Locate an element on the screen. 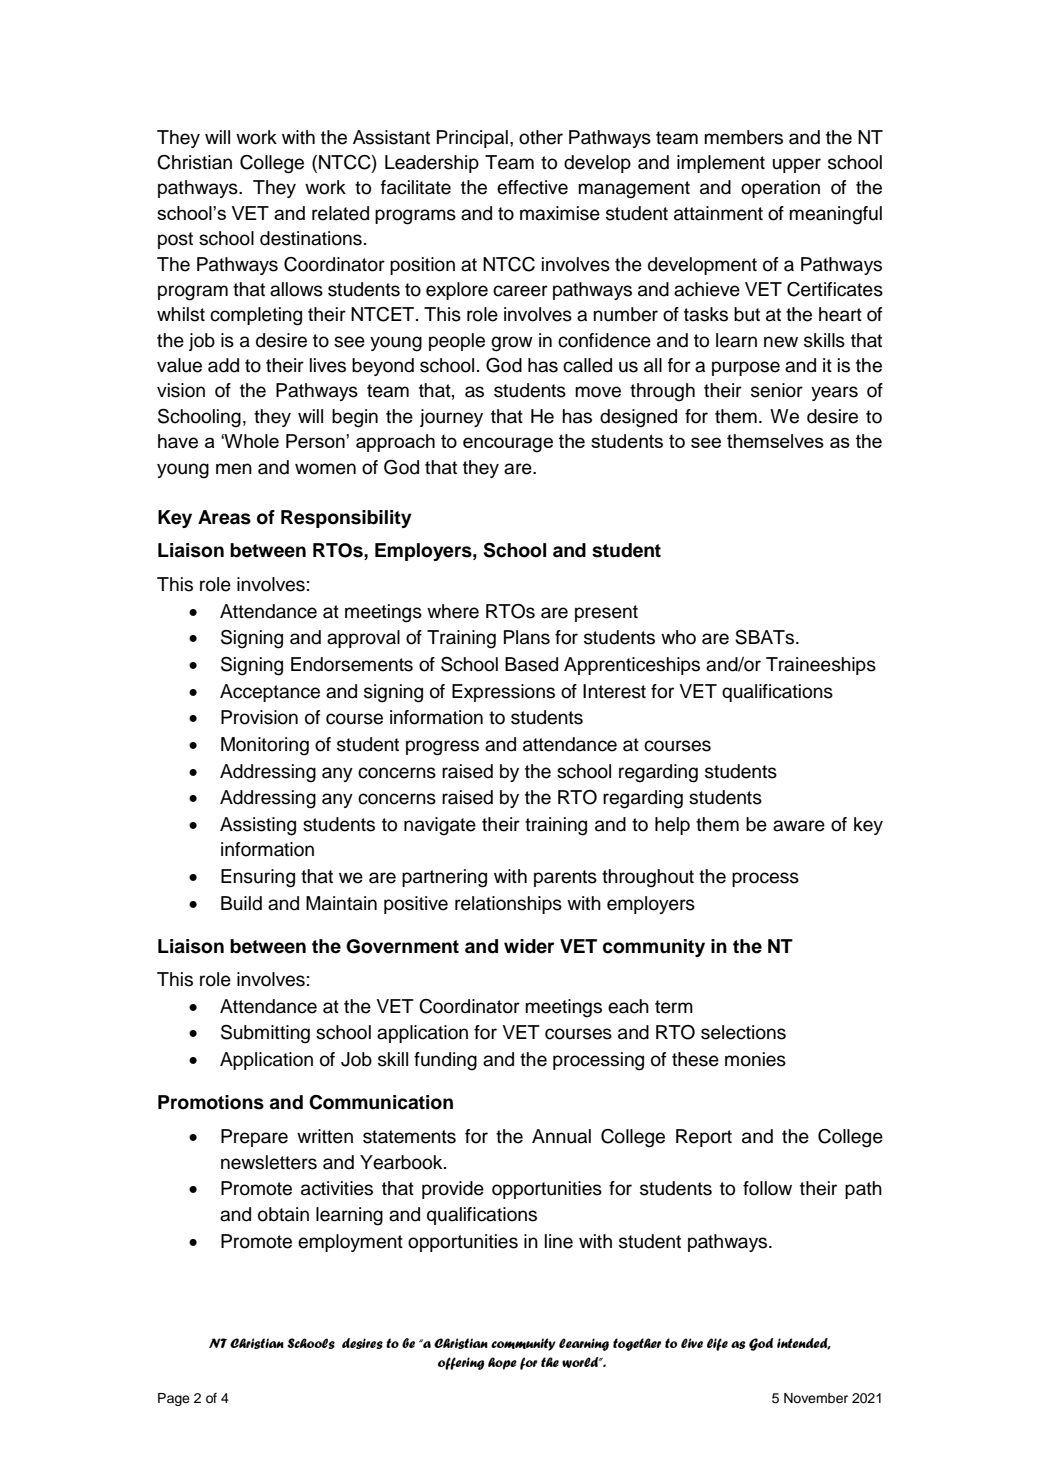 The width and height of the screenshot is (1040, 1470). progress is located at coordinates (442, 748).
